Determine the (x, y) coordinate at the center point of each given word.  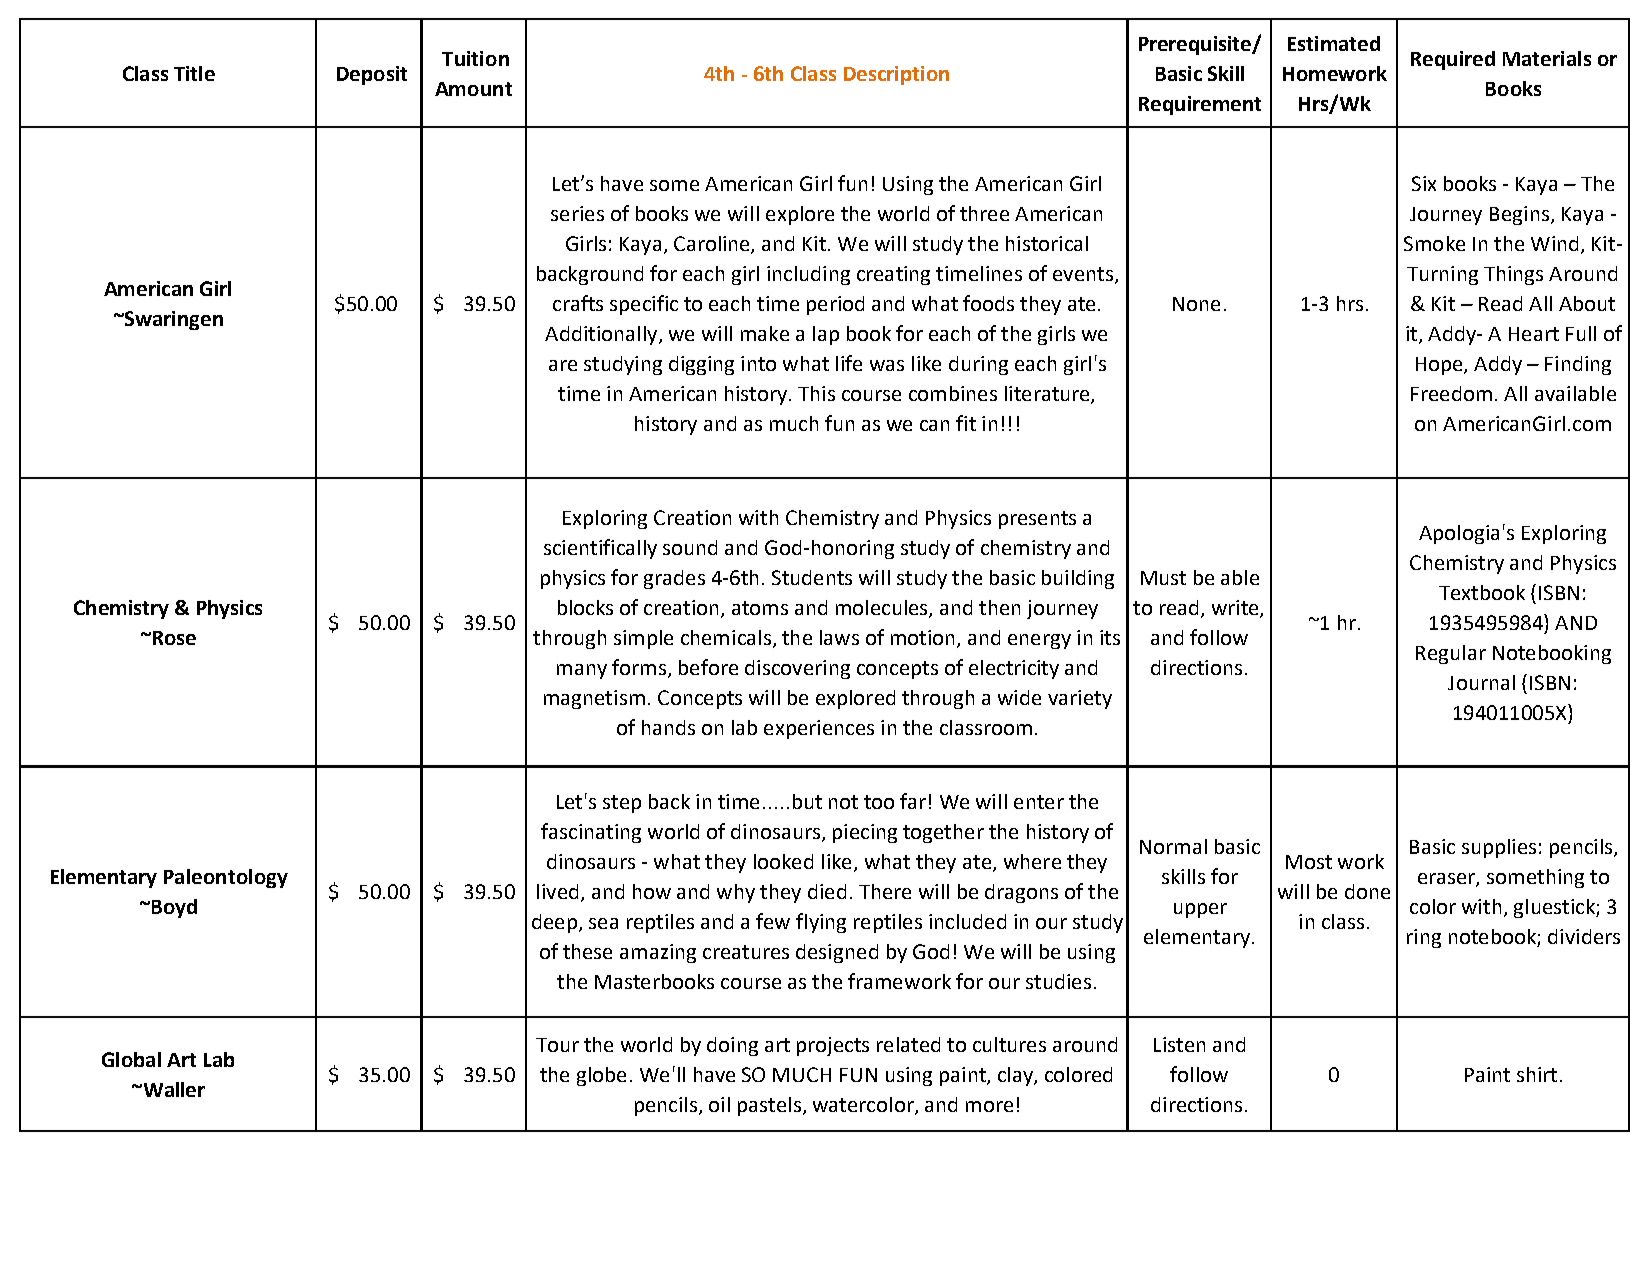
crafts (578, 303)
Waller (173, 1089)
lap (826, 335)
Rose (173, 638)
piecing (865, 833)
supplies (1499, 848)
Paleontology (226, 878)
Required (1453, 60)
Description (896, 75)
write (1236, 609)
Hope (1440, 366)
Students (812, 577)
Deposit (372, 75)
